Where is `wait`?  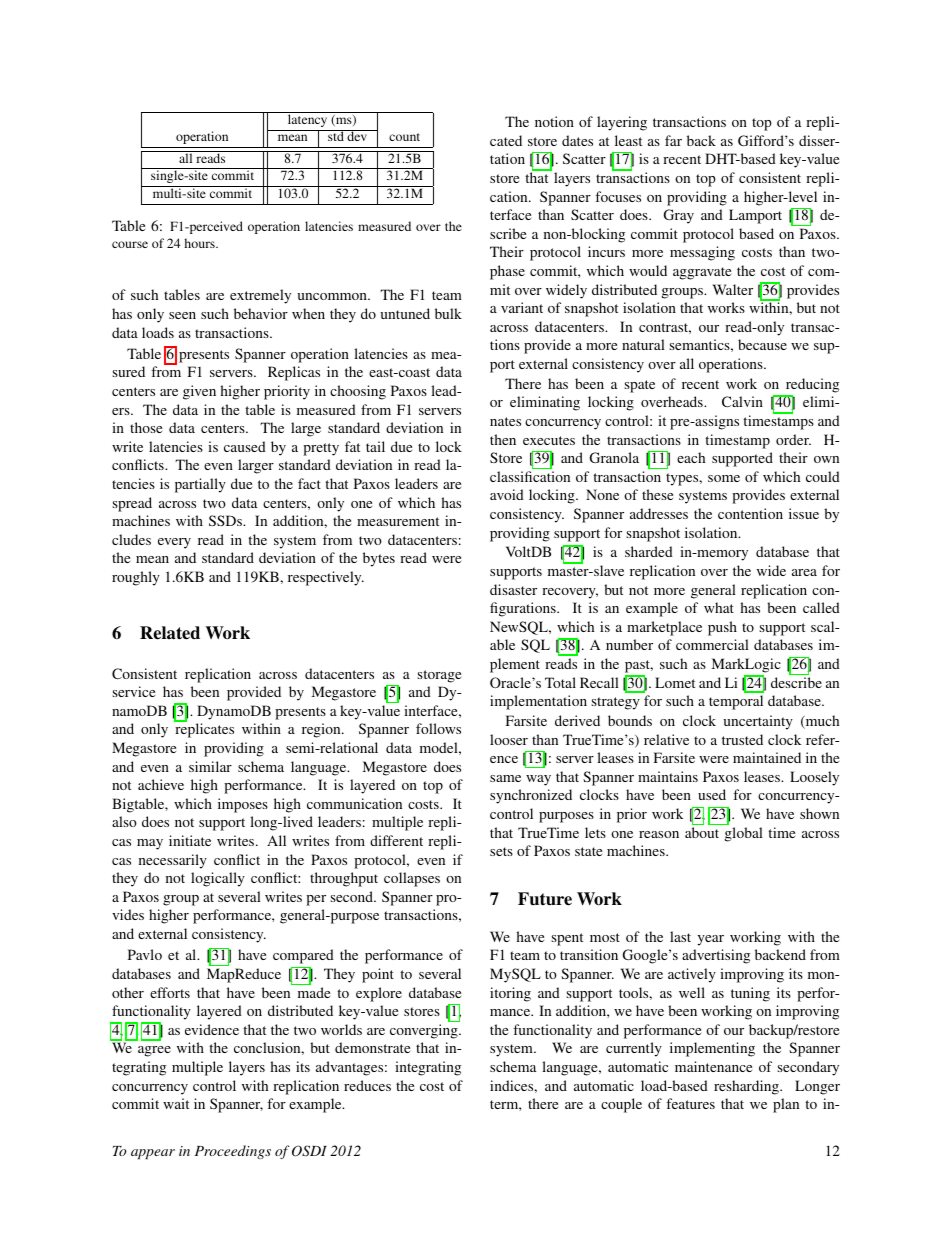
wait is located at coordinates (176, 1103).
